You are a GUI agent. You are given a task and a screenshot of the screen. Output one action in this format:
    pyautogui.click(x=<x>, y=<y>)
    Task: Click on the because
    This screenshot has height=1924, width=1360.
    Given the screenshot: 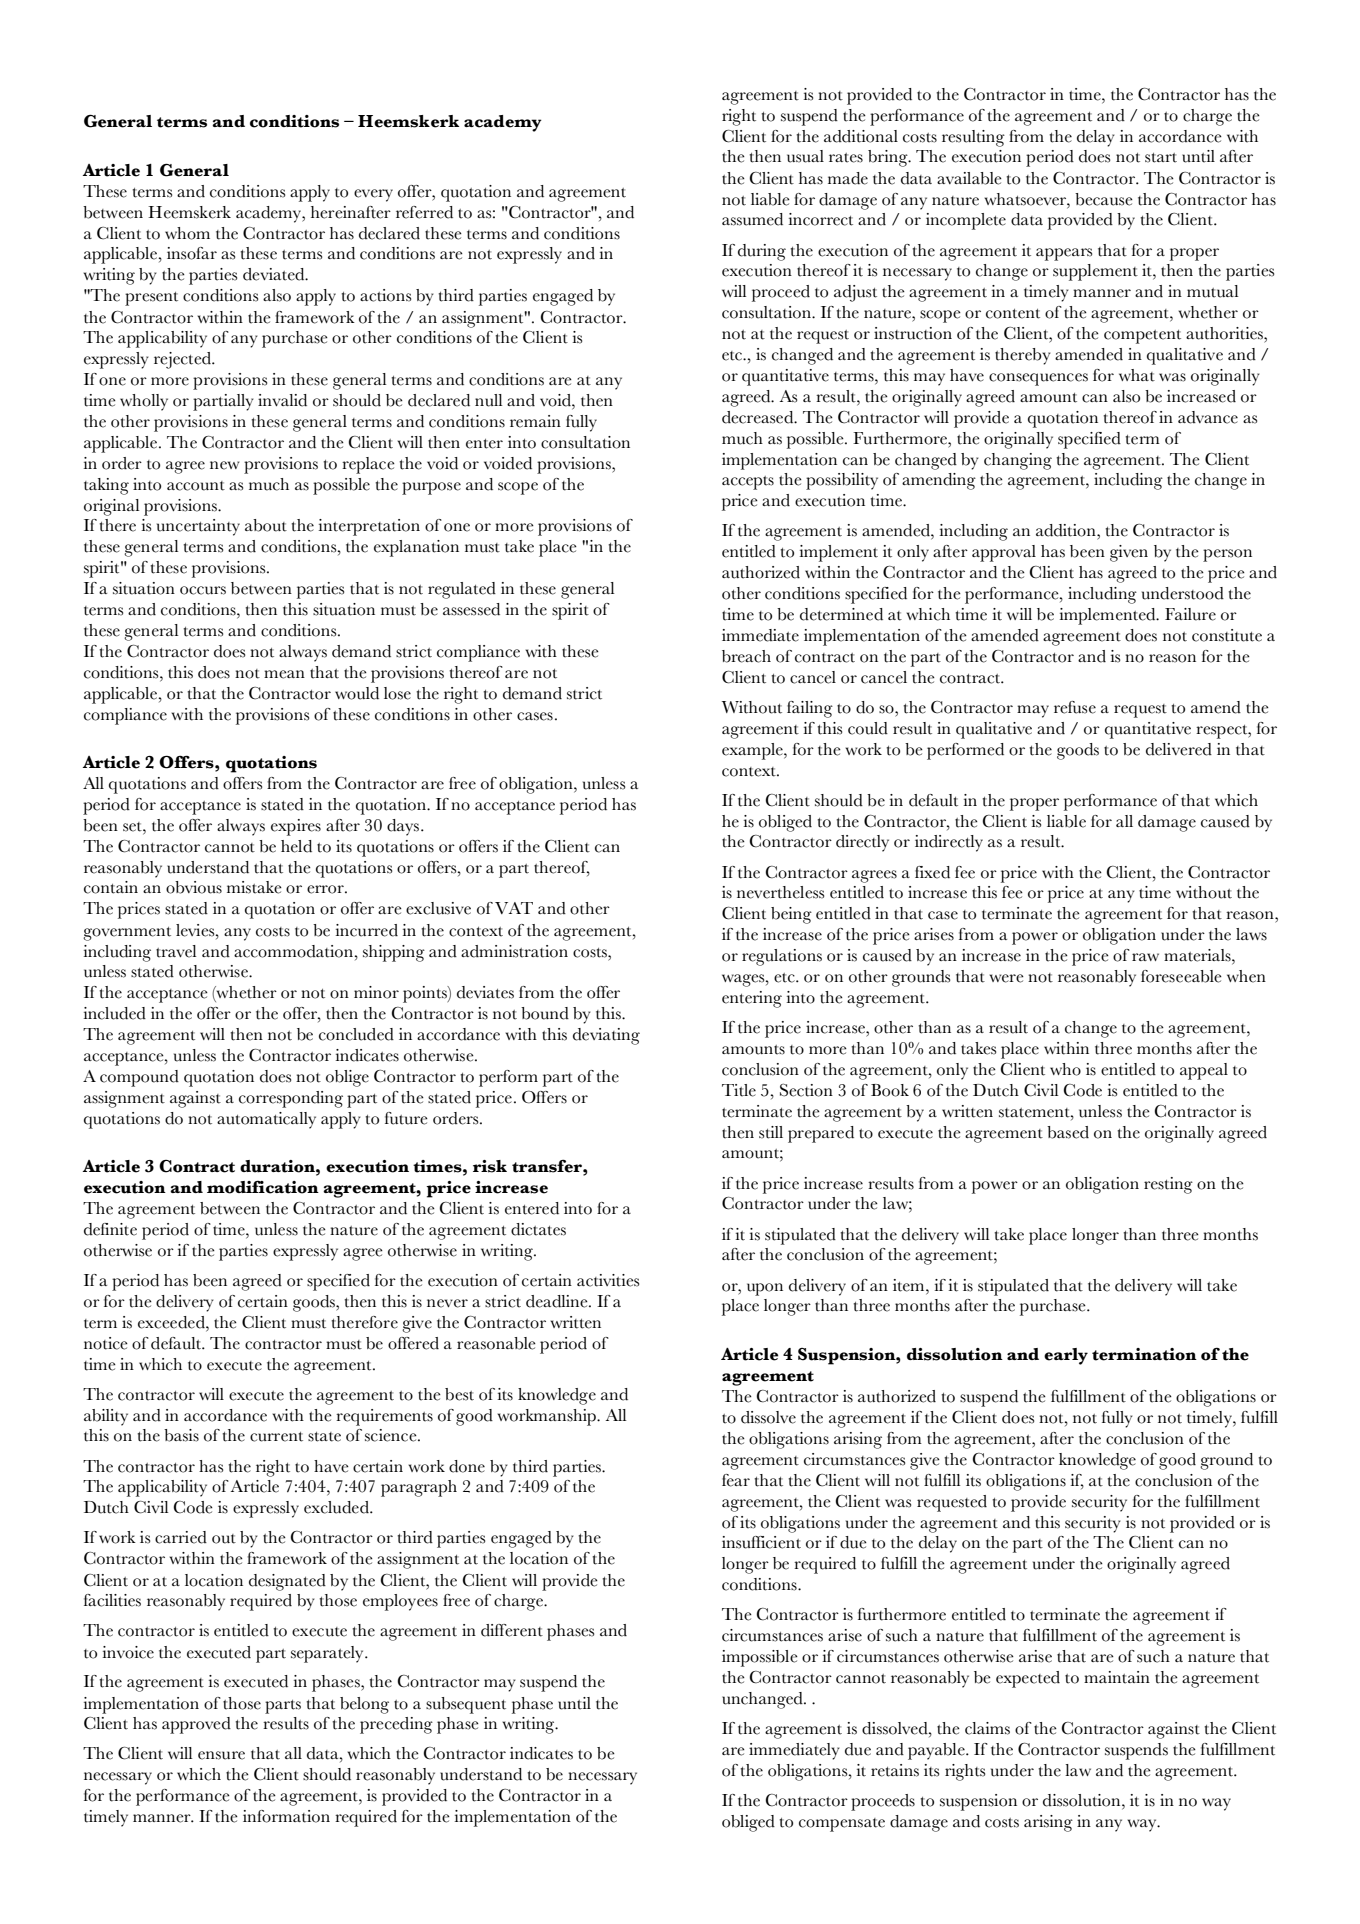 What is the action you would take?
    pyautogui.click(x=1104, y=199)
